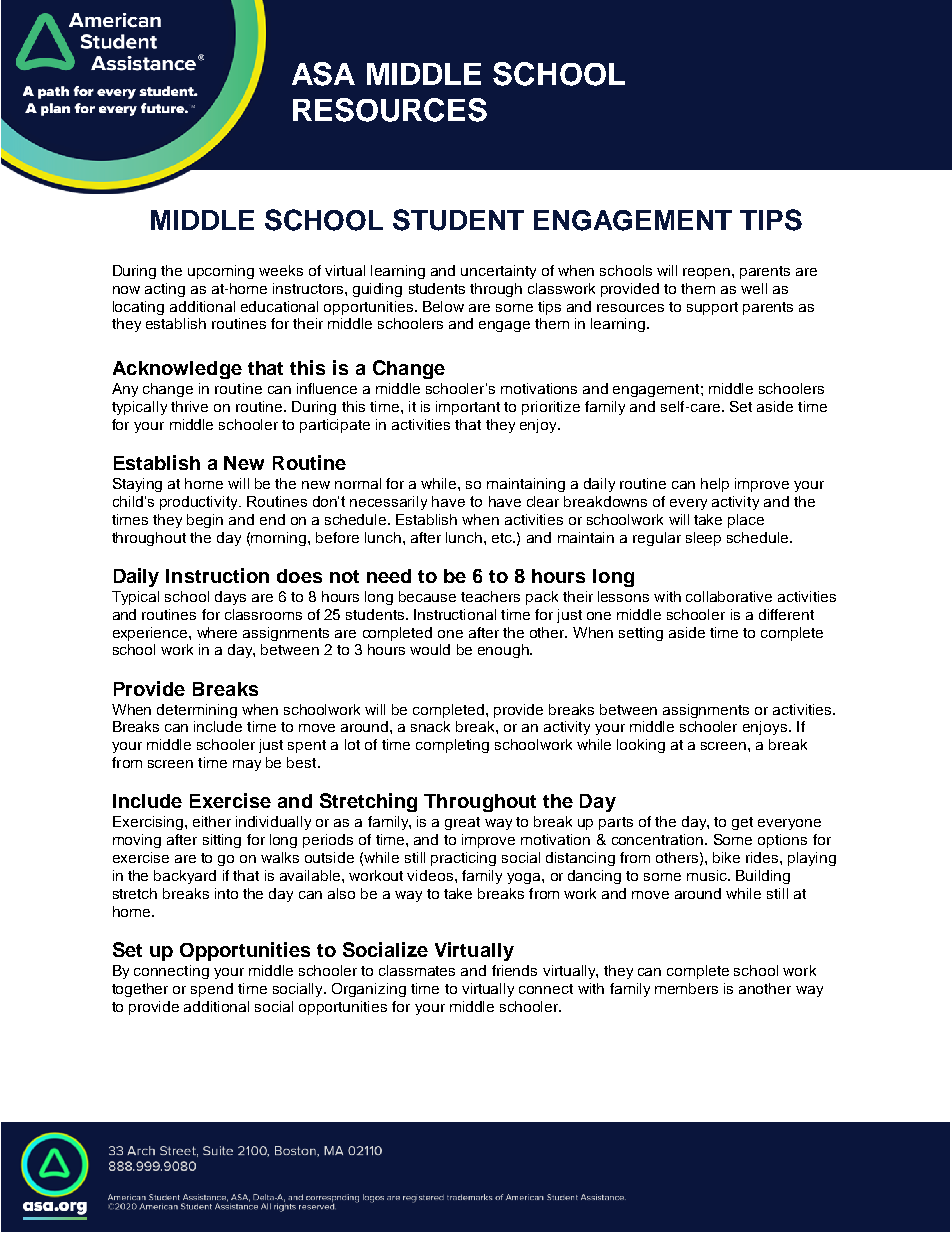 Image resolution: width=952 pixels, height=1233 pixels. What do you see at coordinates (498, 272) in the screenshot?
I see `uncertainty` at bounding box center [498, 272].
